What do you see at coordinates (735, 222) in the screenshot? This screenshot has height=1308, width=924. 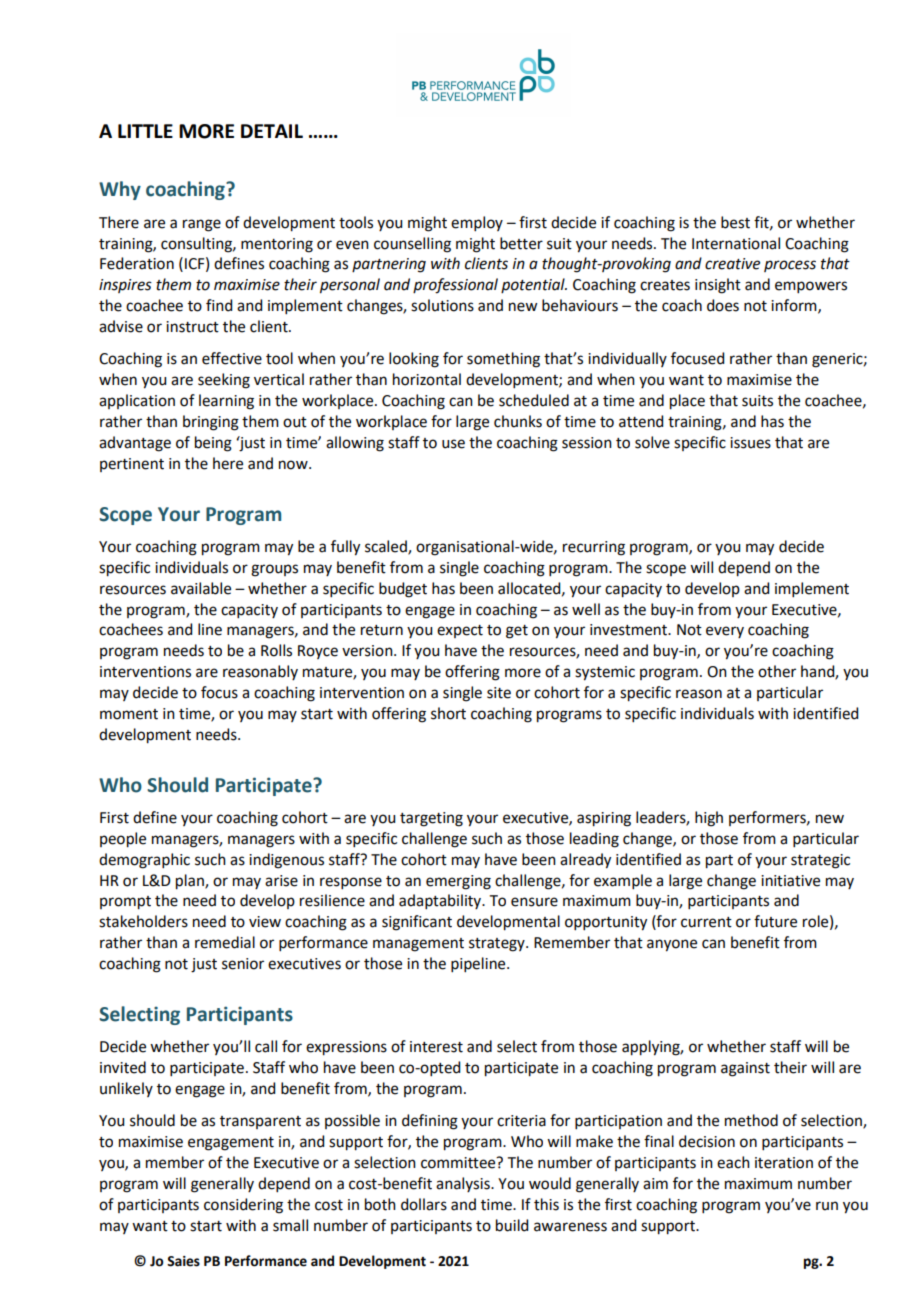 I see `best` at bounding box center [735, 222].
